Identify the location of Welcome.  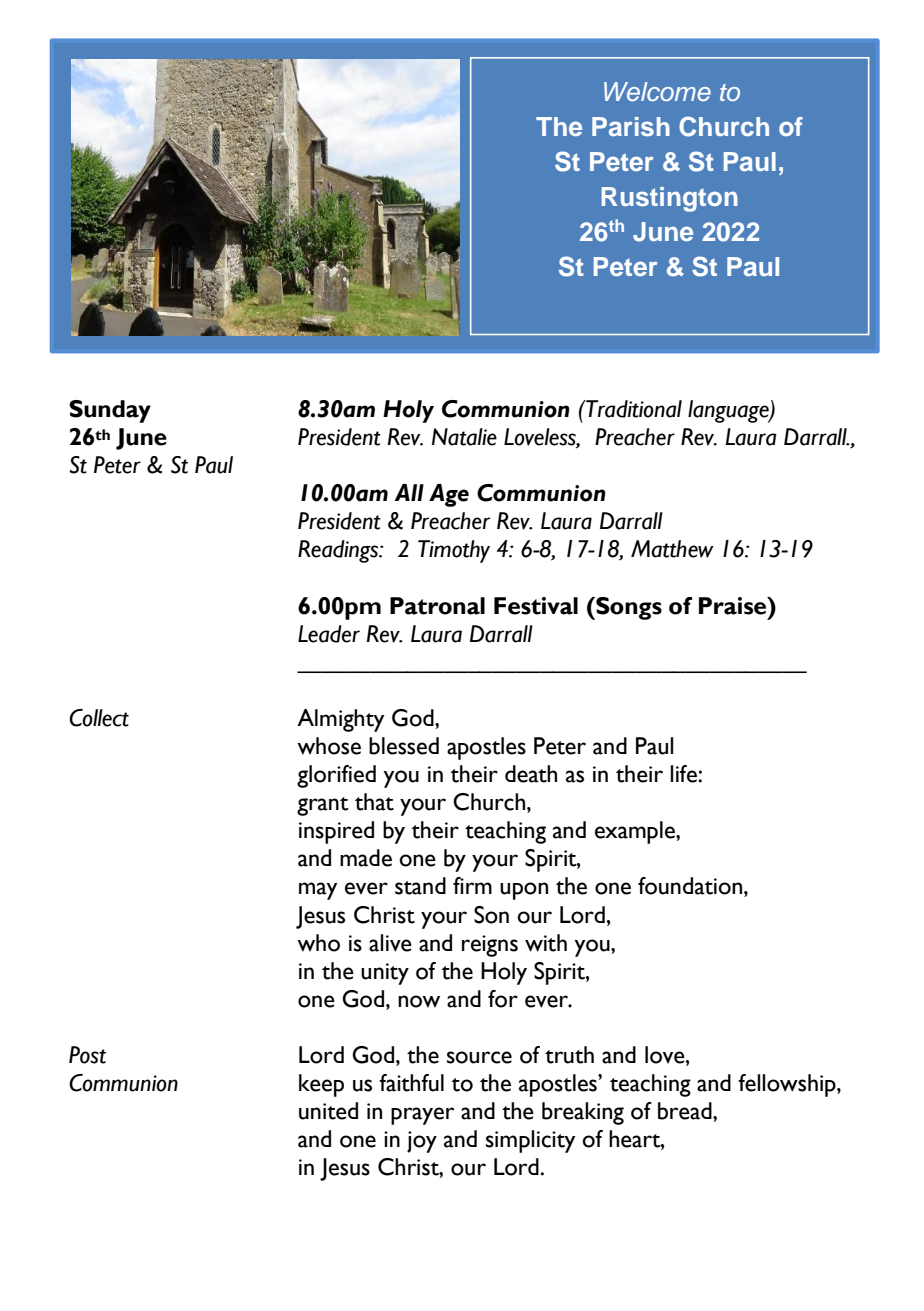
(657, 91).
